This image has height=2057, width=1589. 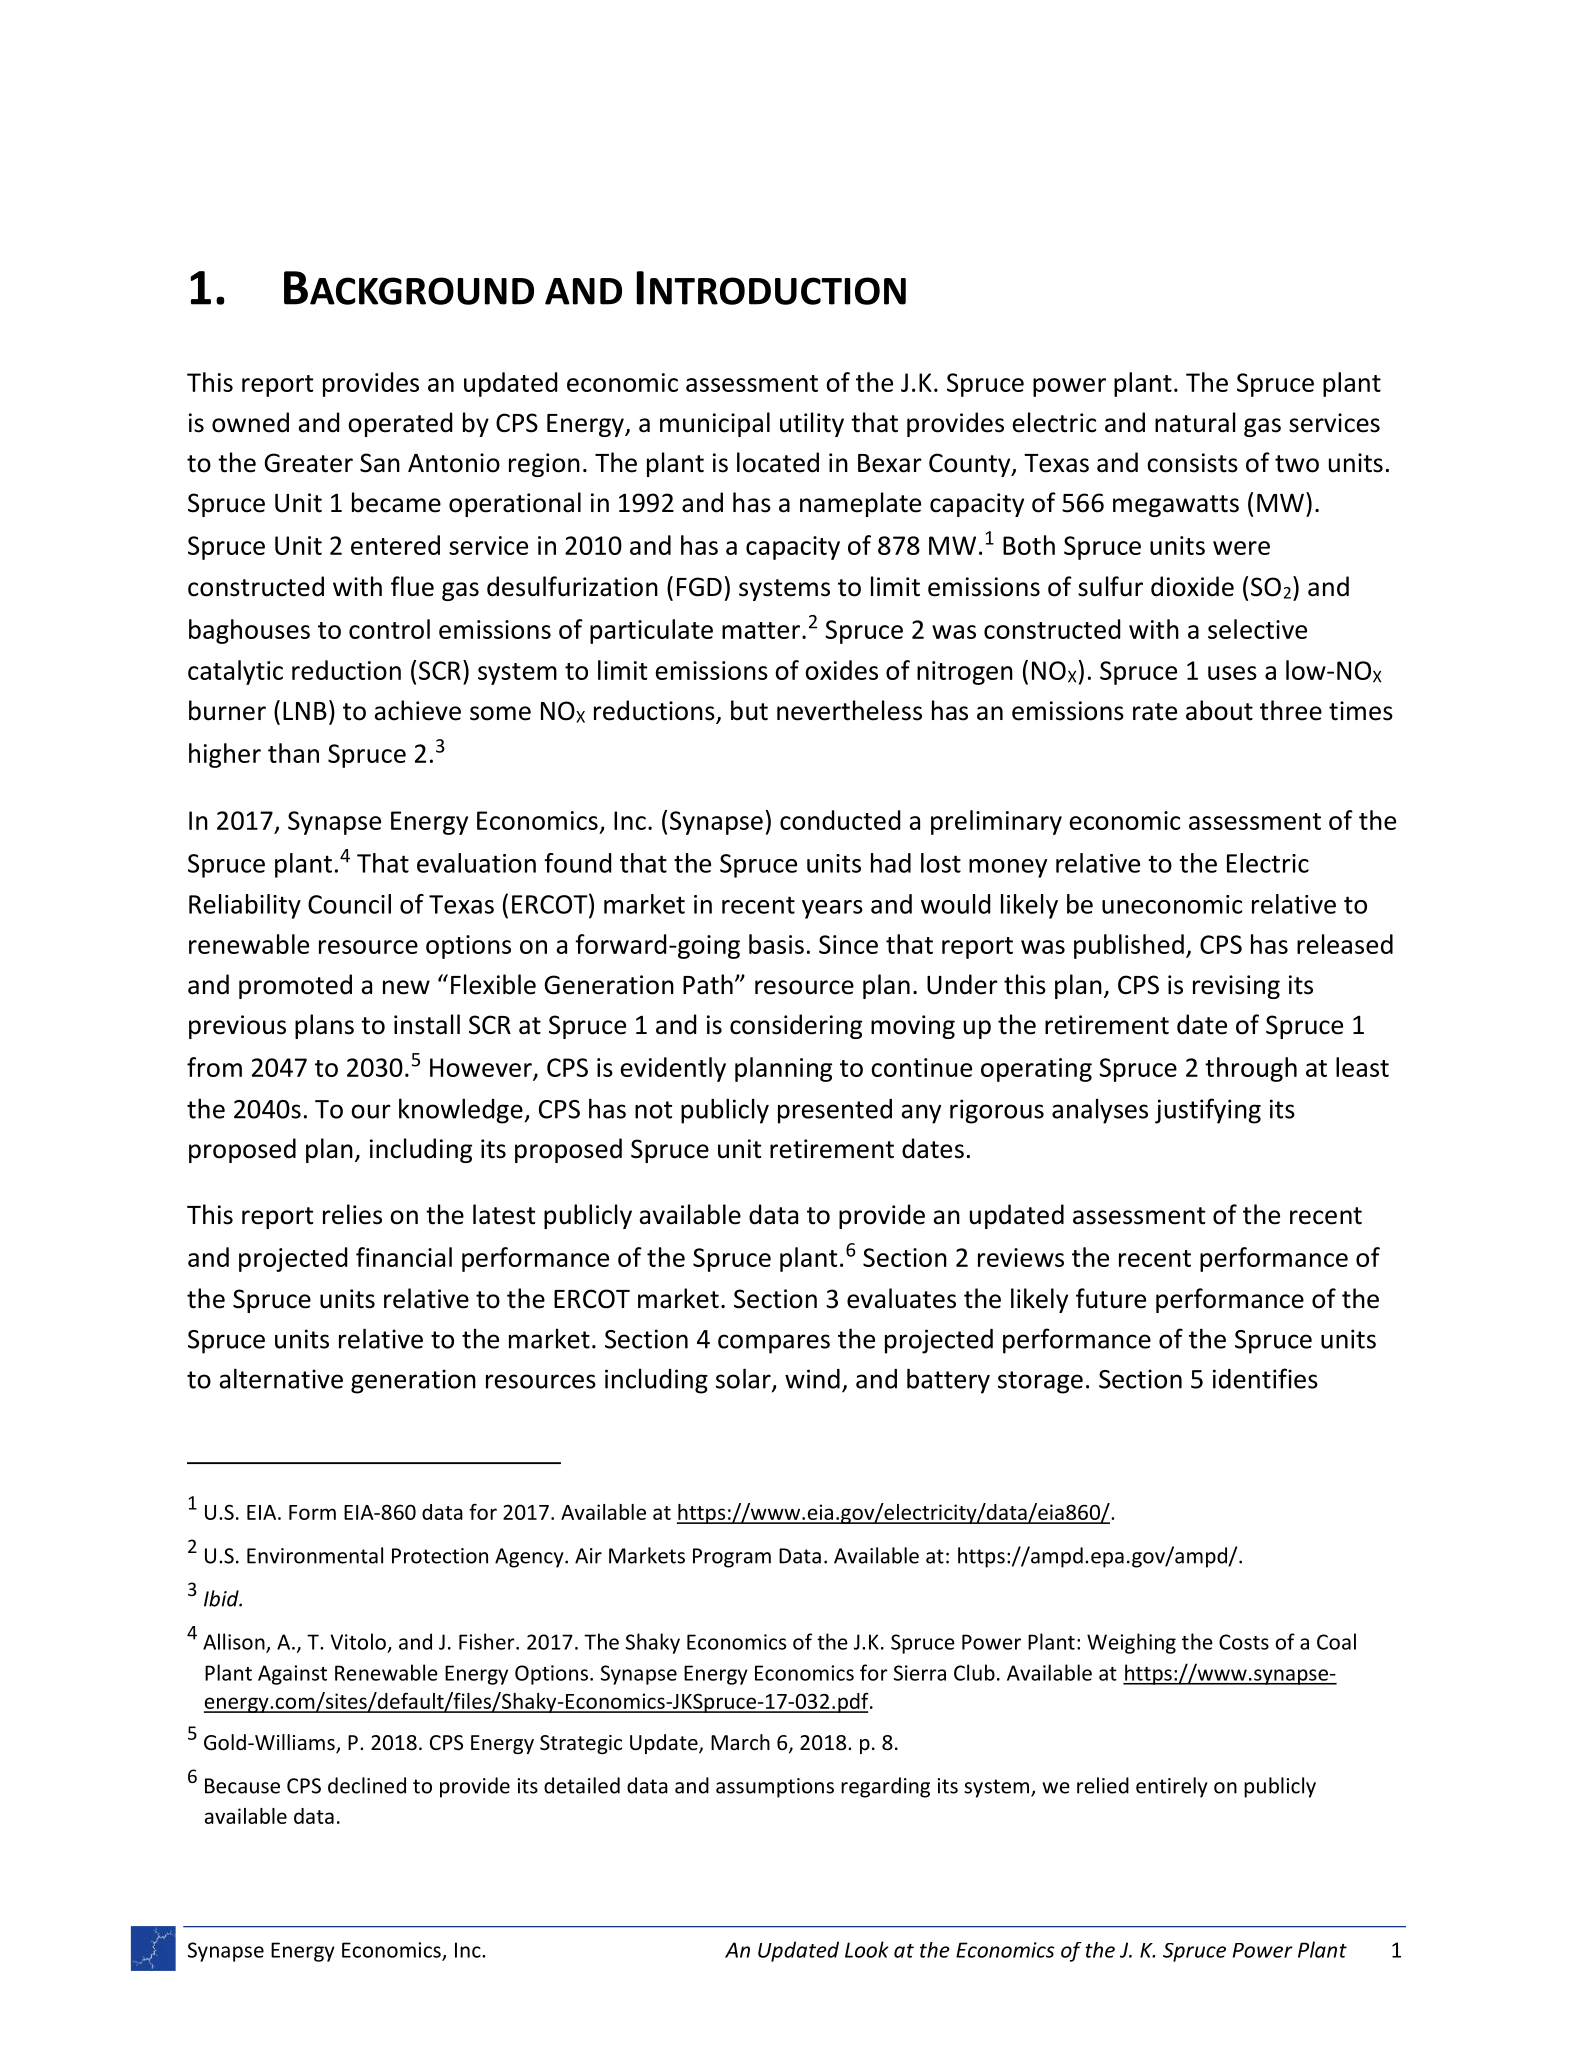 What do you see at coordinates (1192, 463) in the image?
I see `consists` at bounding box center [1192, 463].
